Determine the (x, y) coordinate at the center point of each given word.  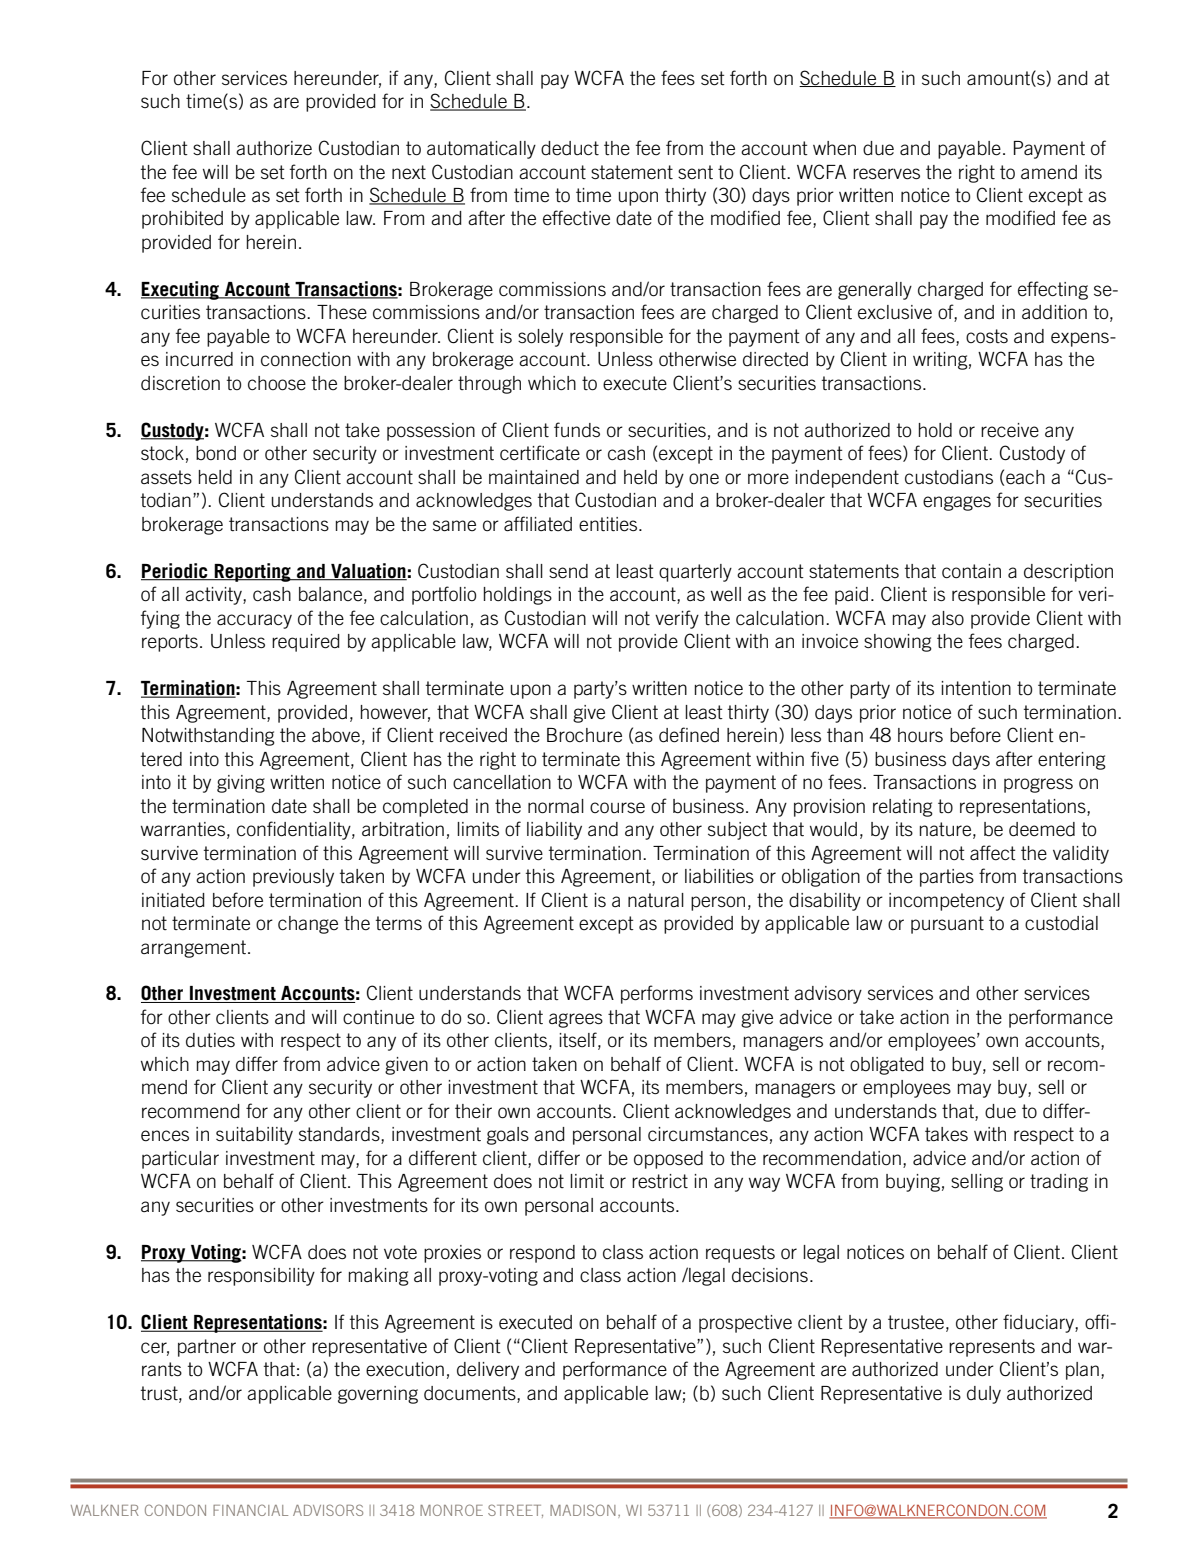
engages (957, 503)
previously (293, 878)
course (617, 808)
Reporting (253, 572)
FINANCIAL (250, 1510)
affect (993, 853)
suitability (254, 1136)
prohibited (182, 220)
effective (576, 218)
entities (609, 524)
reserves (886, 174)
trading (1059, 1183)
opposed (668, 1160)
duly (984, 1395)
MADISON (583, 1510)
